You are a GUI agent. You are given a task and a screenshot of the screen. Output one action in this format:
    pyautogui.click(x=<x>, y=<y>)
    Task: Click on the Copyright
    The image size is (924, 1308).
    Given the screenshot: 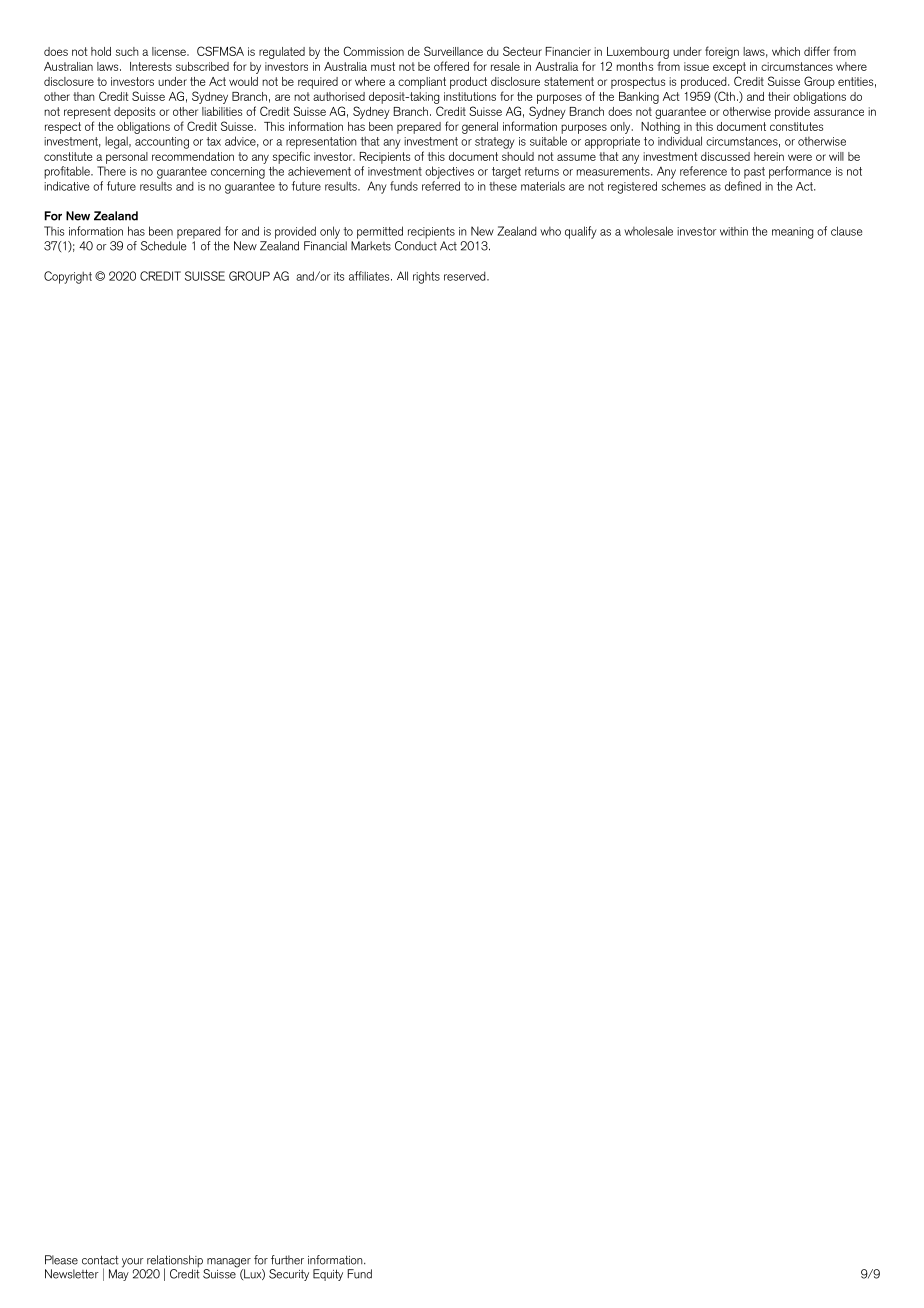 What is the action you would take?
    pyautogui.click(x=68, y=277)
